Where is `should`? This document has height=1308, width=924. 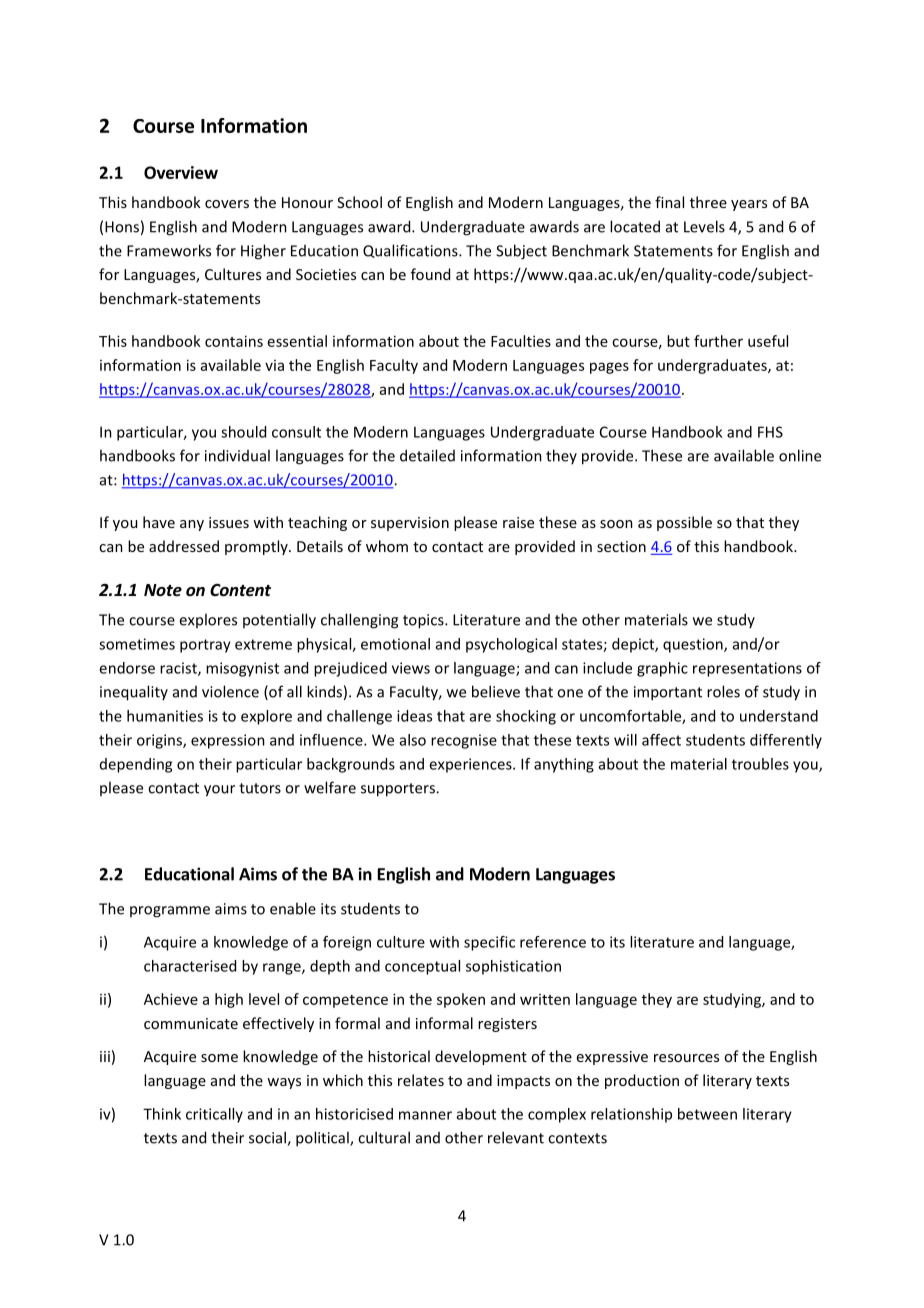
should is located at coordinates (243, 432).
